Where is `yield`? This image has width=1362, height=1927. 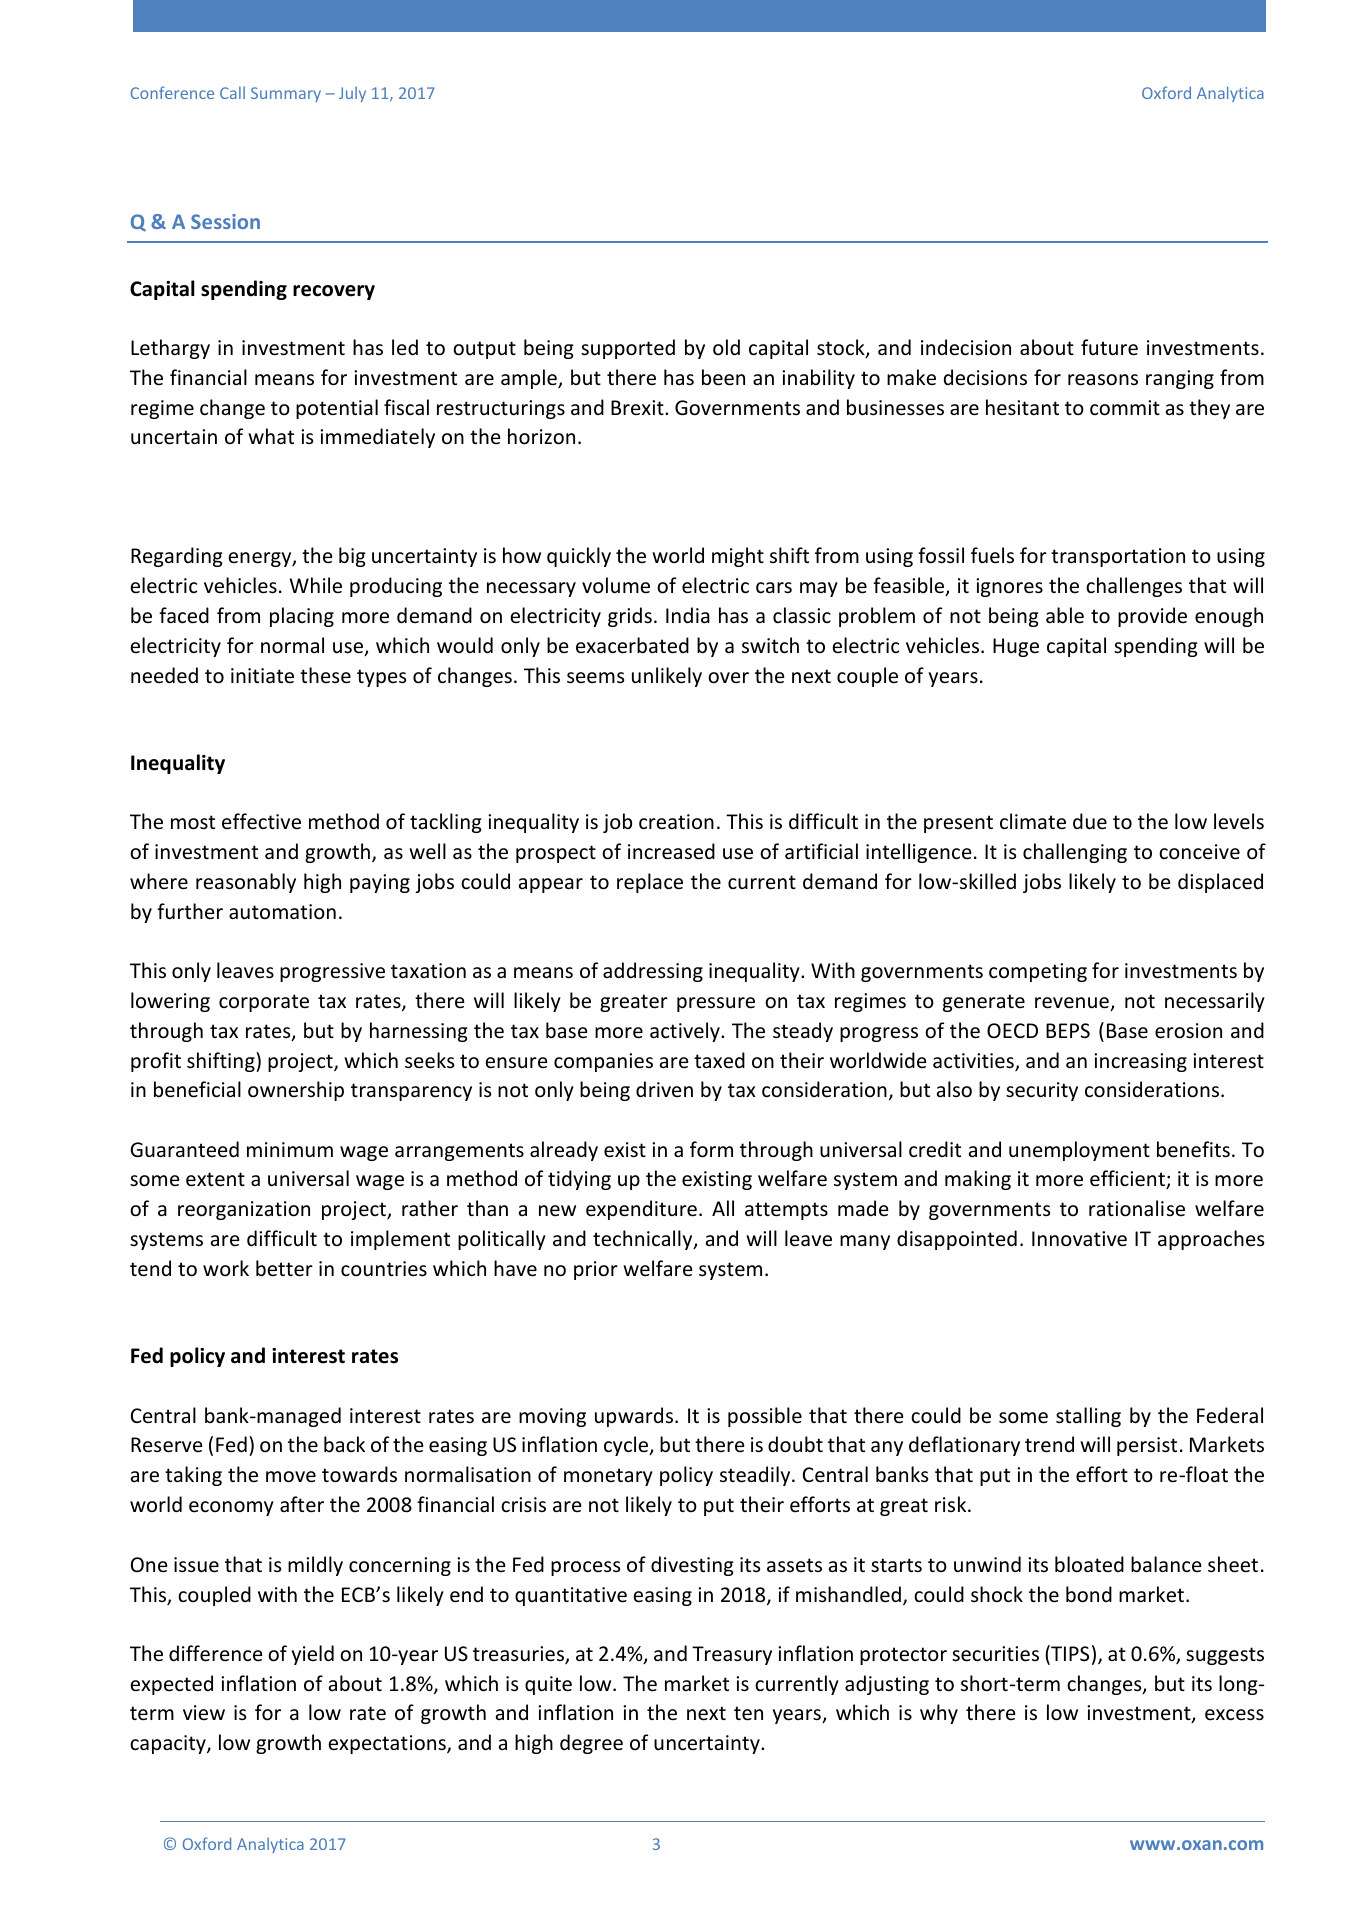
yield is located at coordinates (313, 1655).
